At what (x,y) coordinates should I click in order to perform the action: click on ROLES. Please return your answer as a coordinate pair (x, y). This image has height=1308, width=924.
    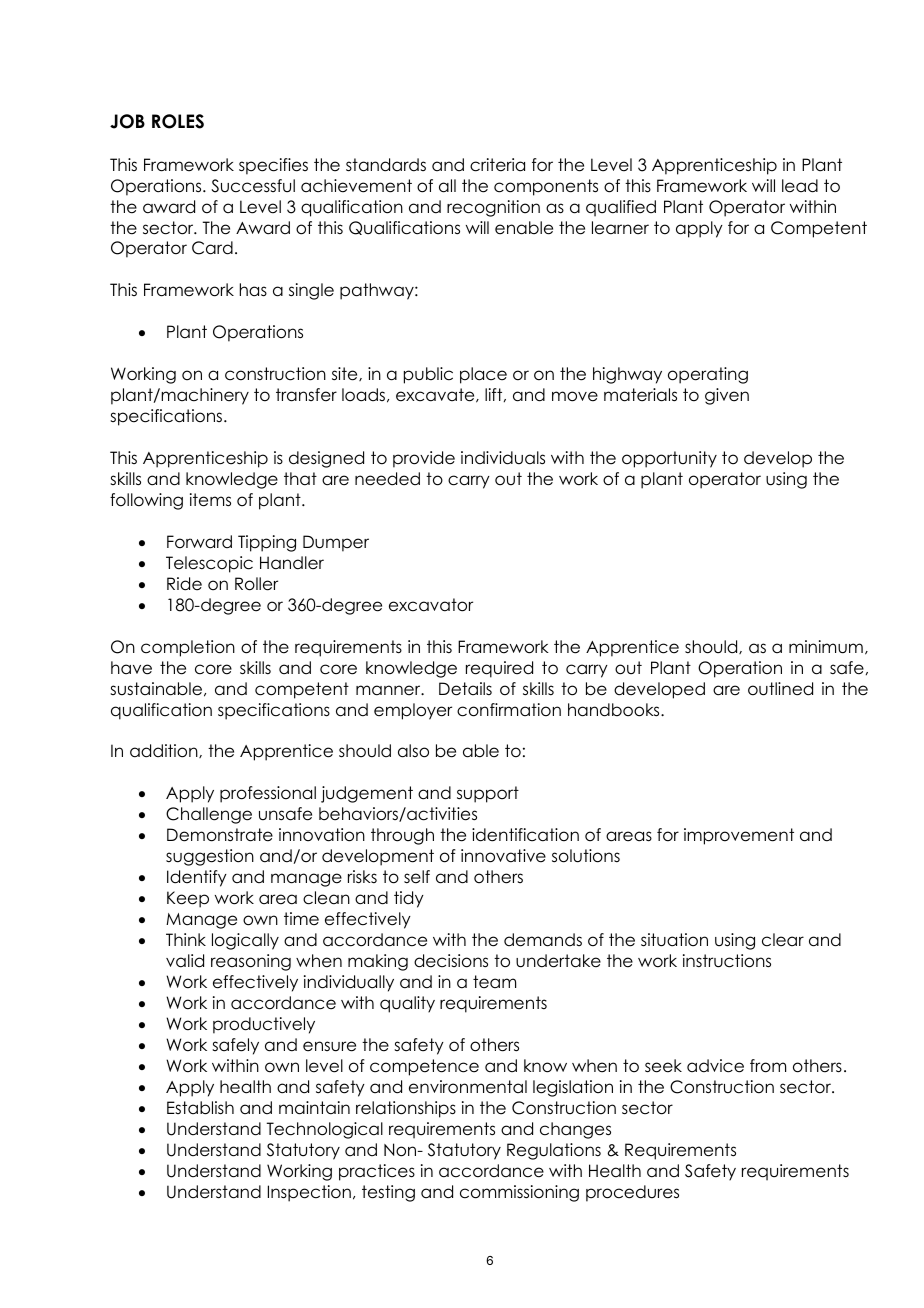
    Looking at the image, I should click on (178, 121).
